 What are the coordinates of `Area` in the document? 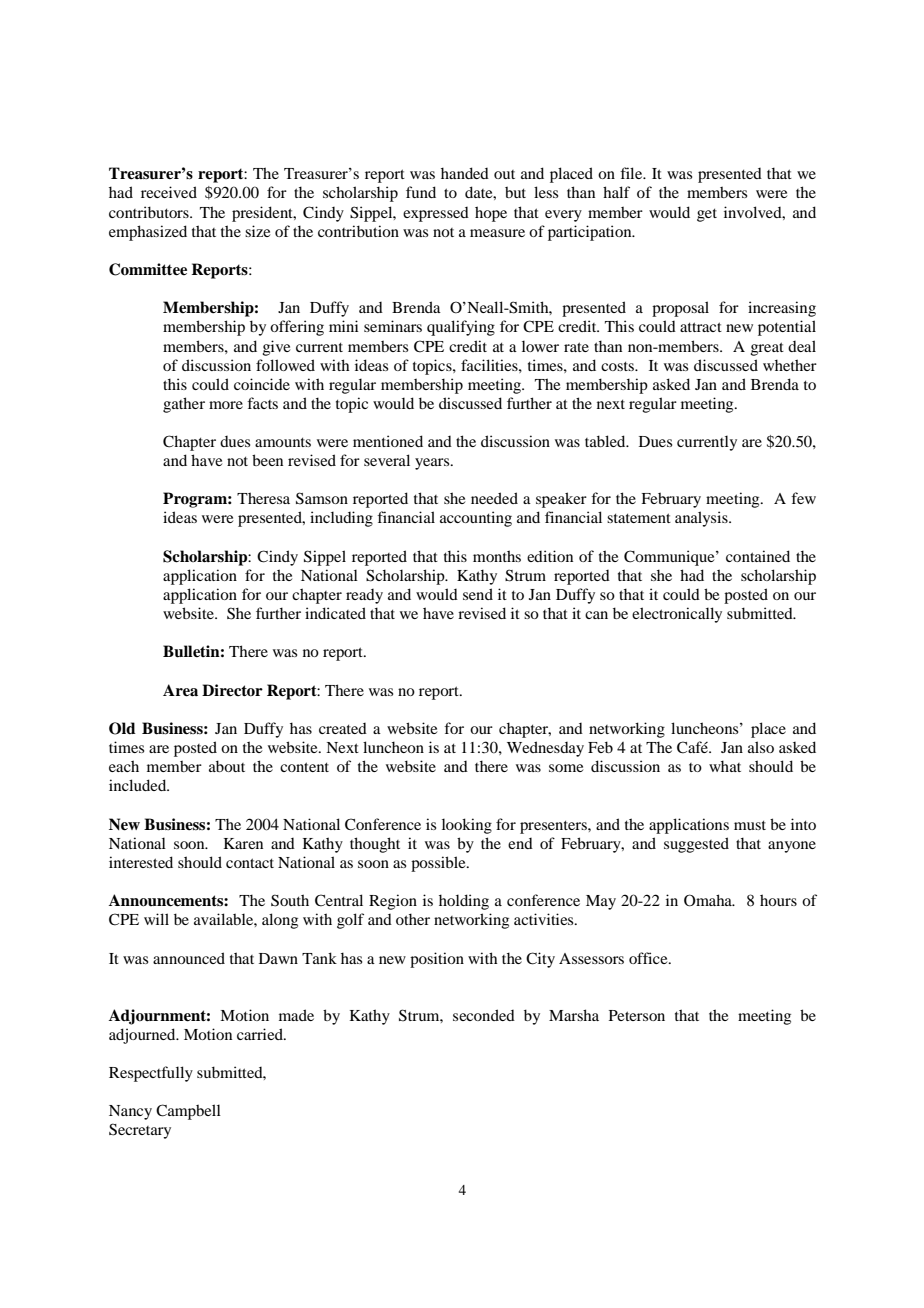 It's located at (180, 690).
